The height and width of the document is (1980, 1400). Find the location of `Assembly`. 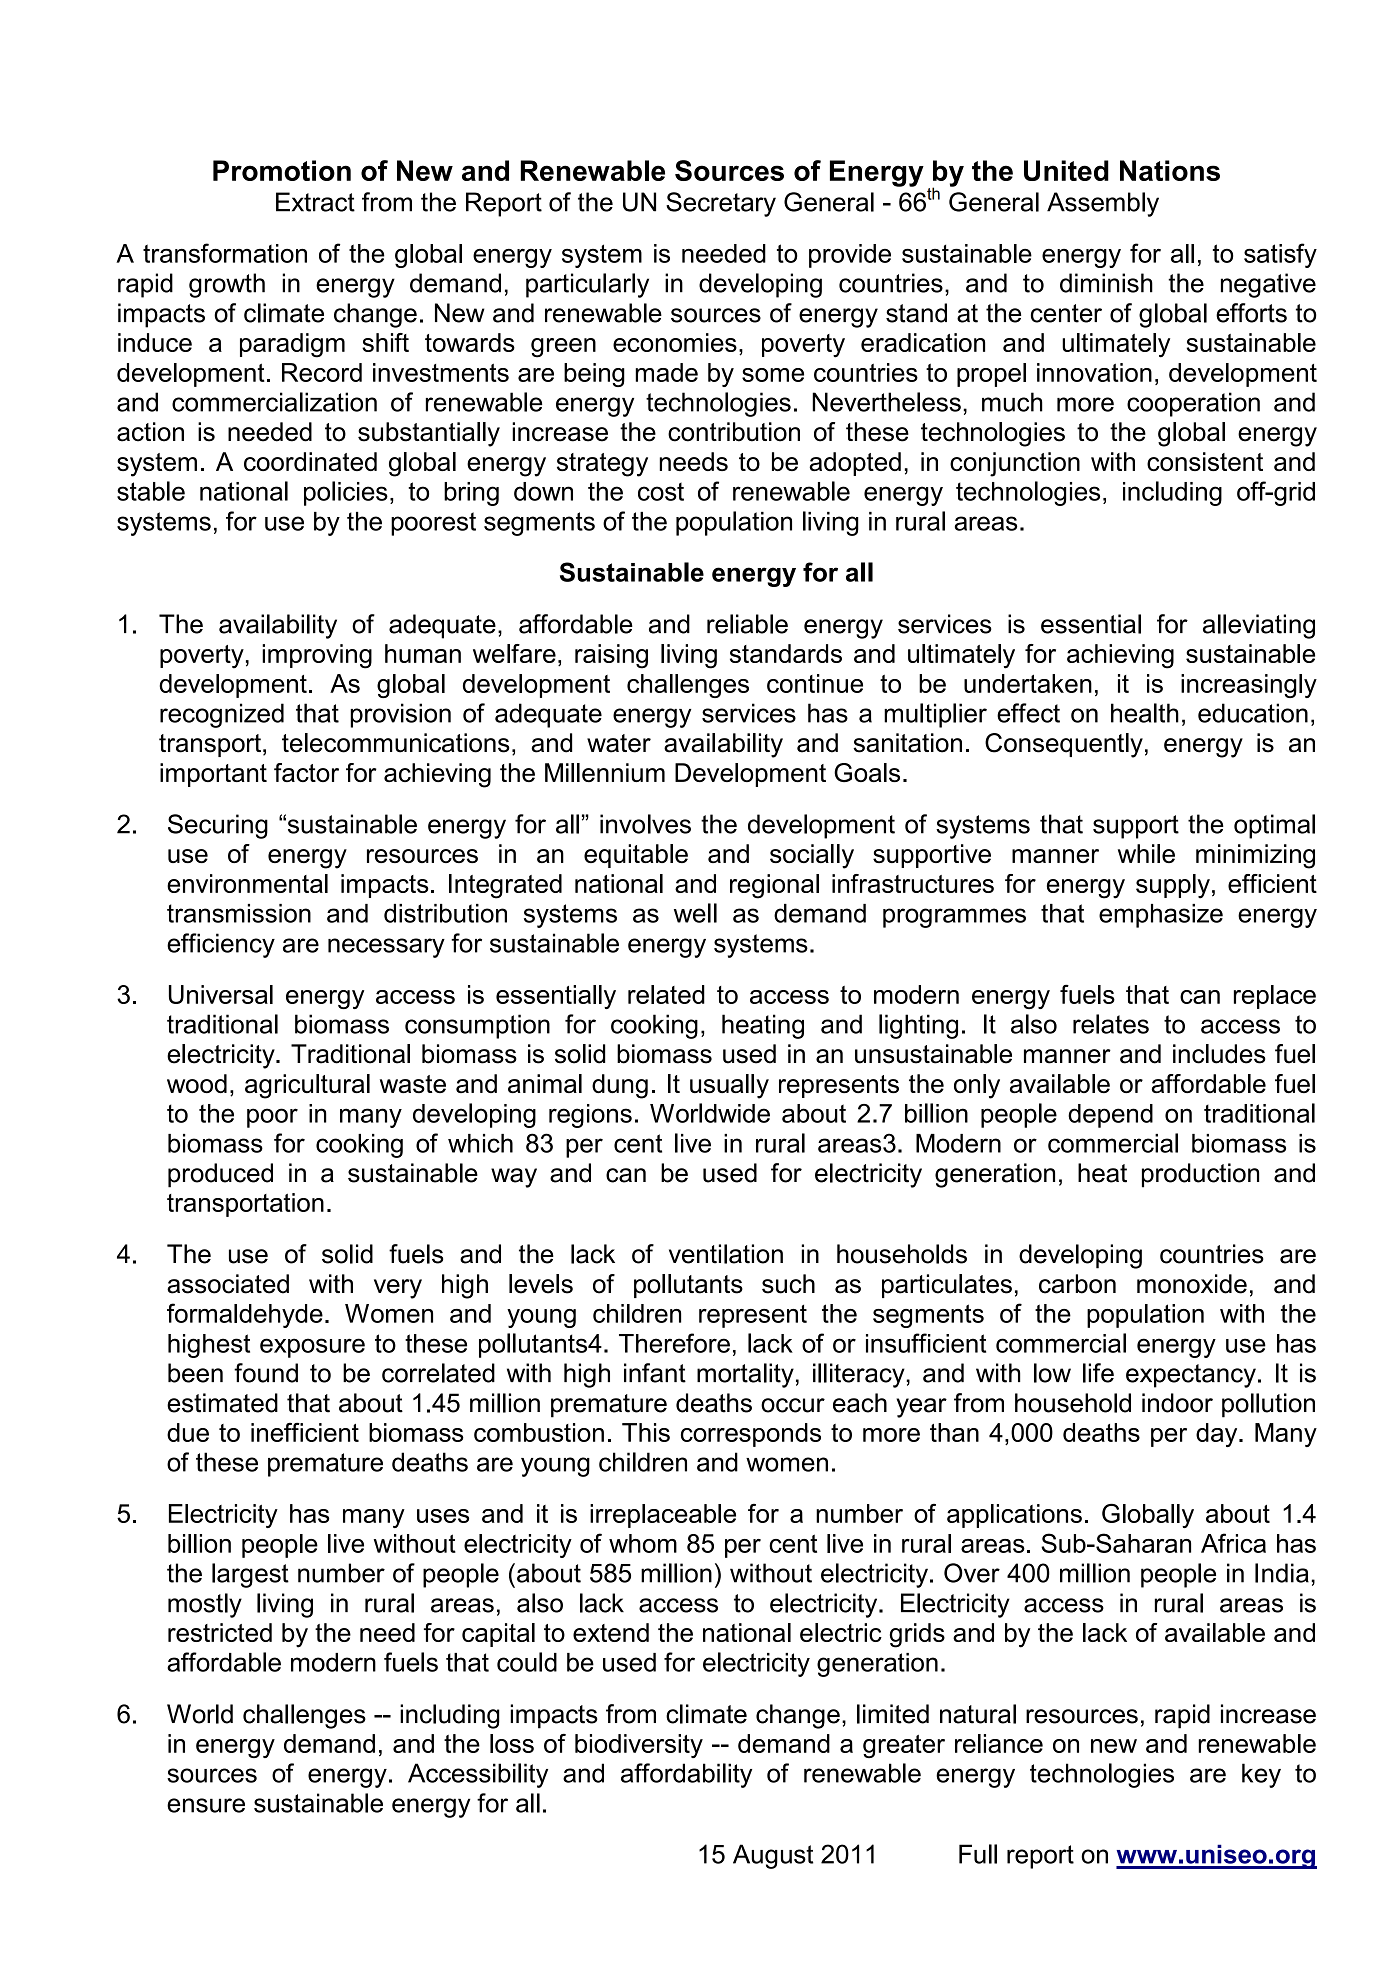

Assembly is located at coordinates (1103, 204).
